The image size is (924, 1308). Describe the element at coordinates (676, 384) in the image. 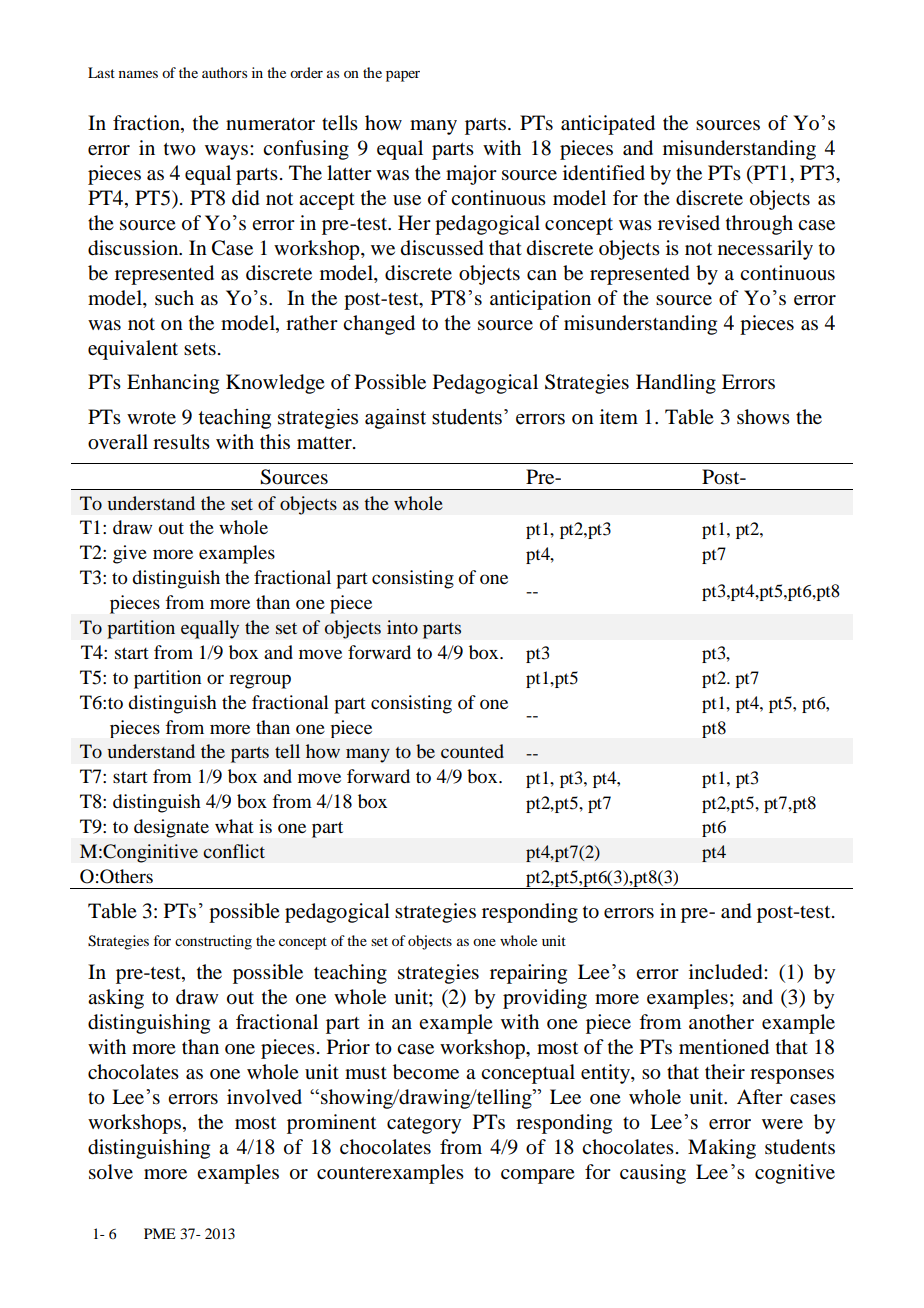

I see `Handling` at that location.
